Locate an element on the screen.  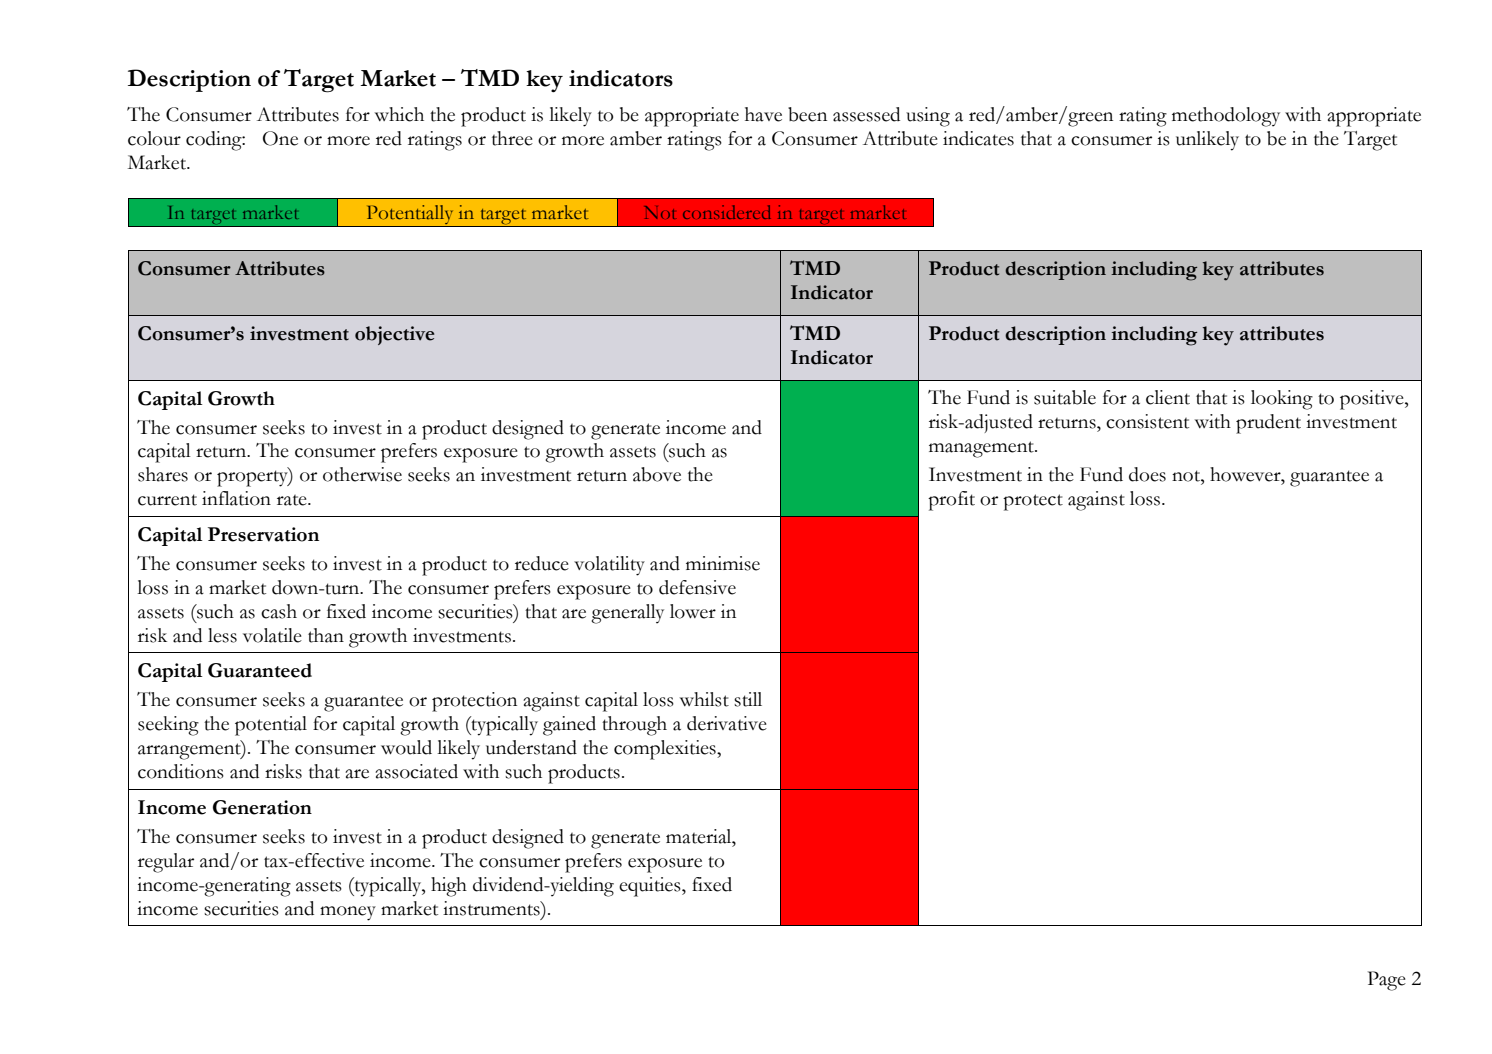
derivative is located at coordinates (727, 723).
